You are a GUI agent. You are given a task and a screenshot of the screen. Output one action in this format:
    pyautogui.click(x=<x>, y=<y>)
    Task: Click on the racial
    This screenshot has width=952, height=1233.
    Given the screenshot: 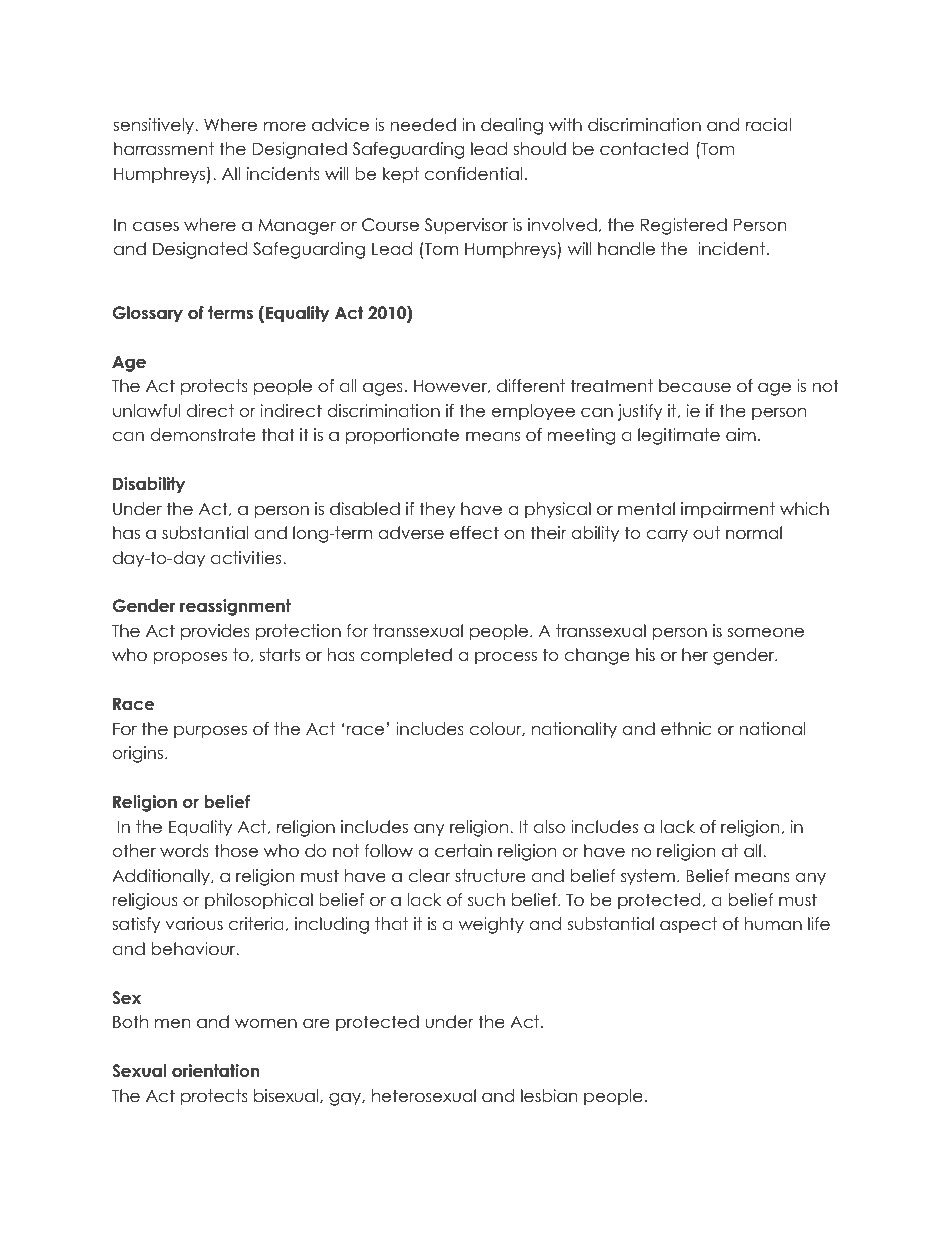 What is the action you would take?
    pyautogui.click(x=768, y=125)
